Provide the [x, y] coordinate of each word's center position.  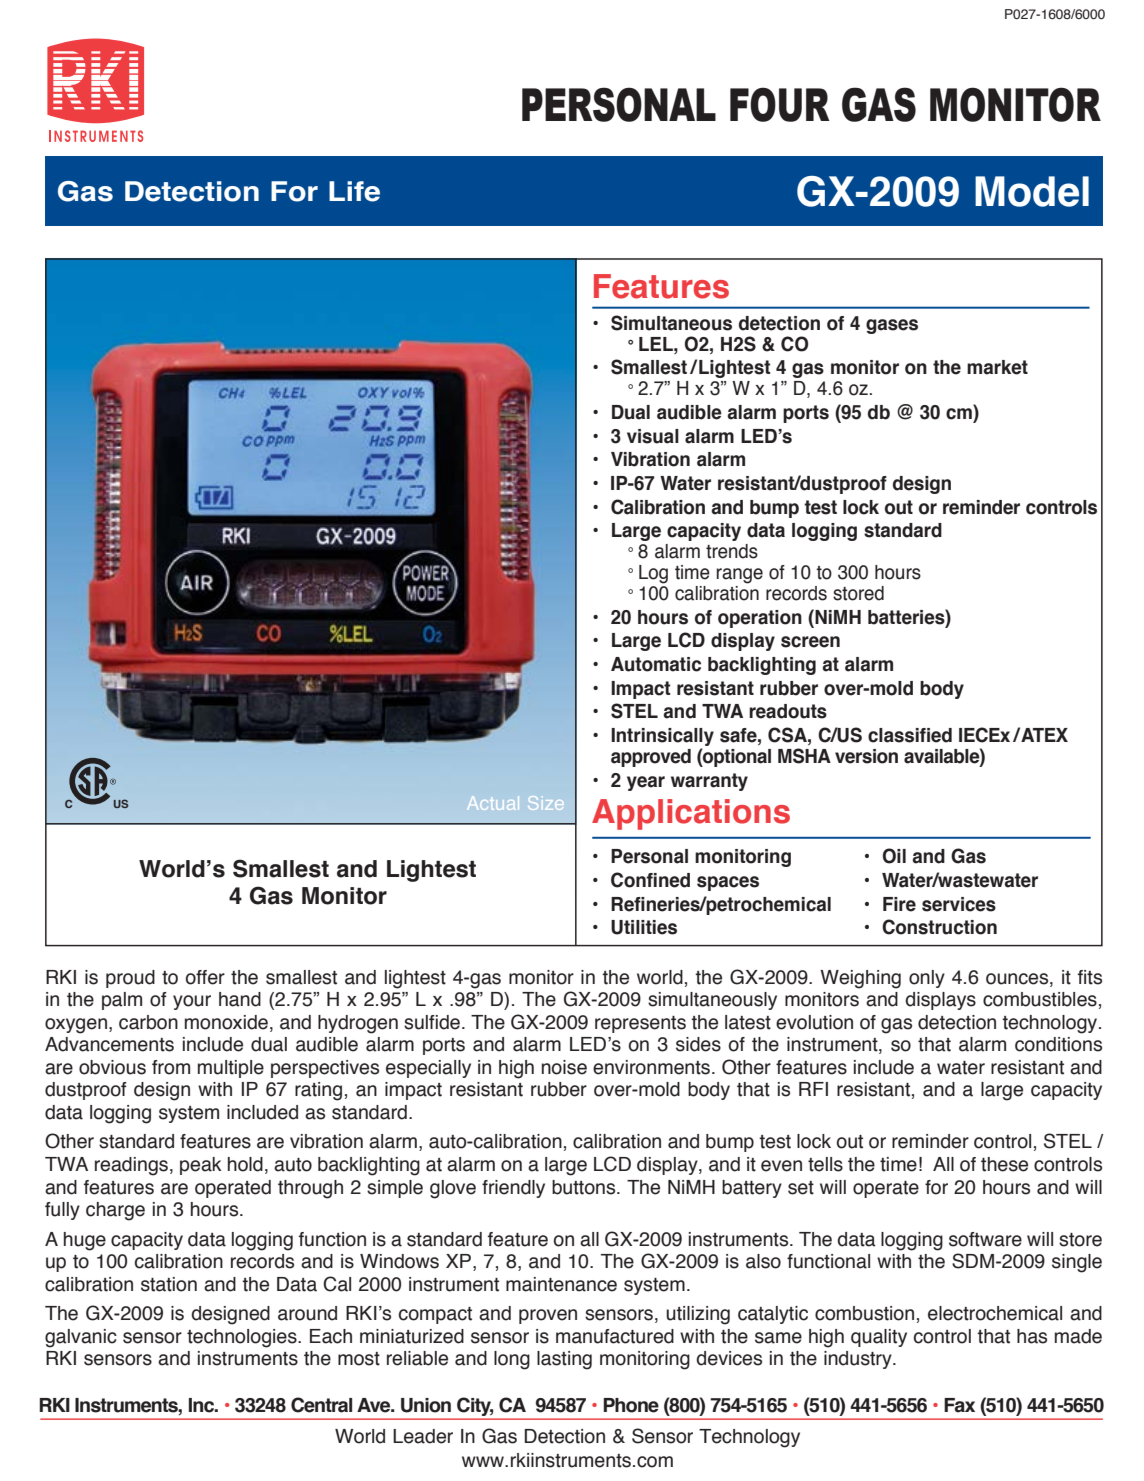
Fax [959, 1405]
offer [205, 977]
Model [1032, 191]
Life [354, 191]
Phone [631, 1405]
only [927, 979]
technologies [243, 1338]
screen [810, 642]
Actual [493, 803]
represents [640, 1024]
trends [732, 551]
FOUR [780, 104]
